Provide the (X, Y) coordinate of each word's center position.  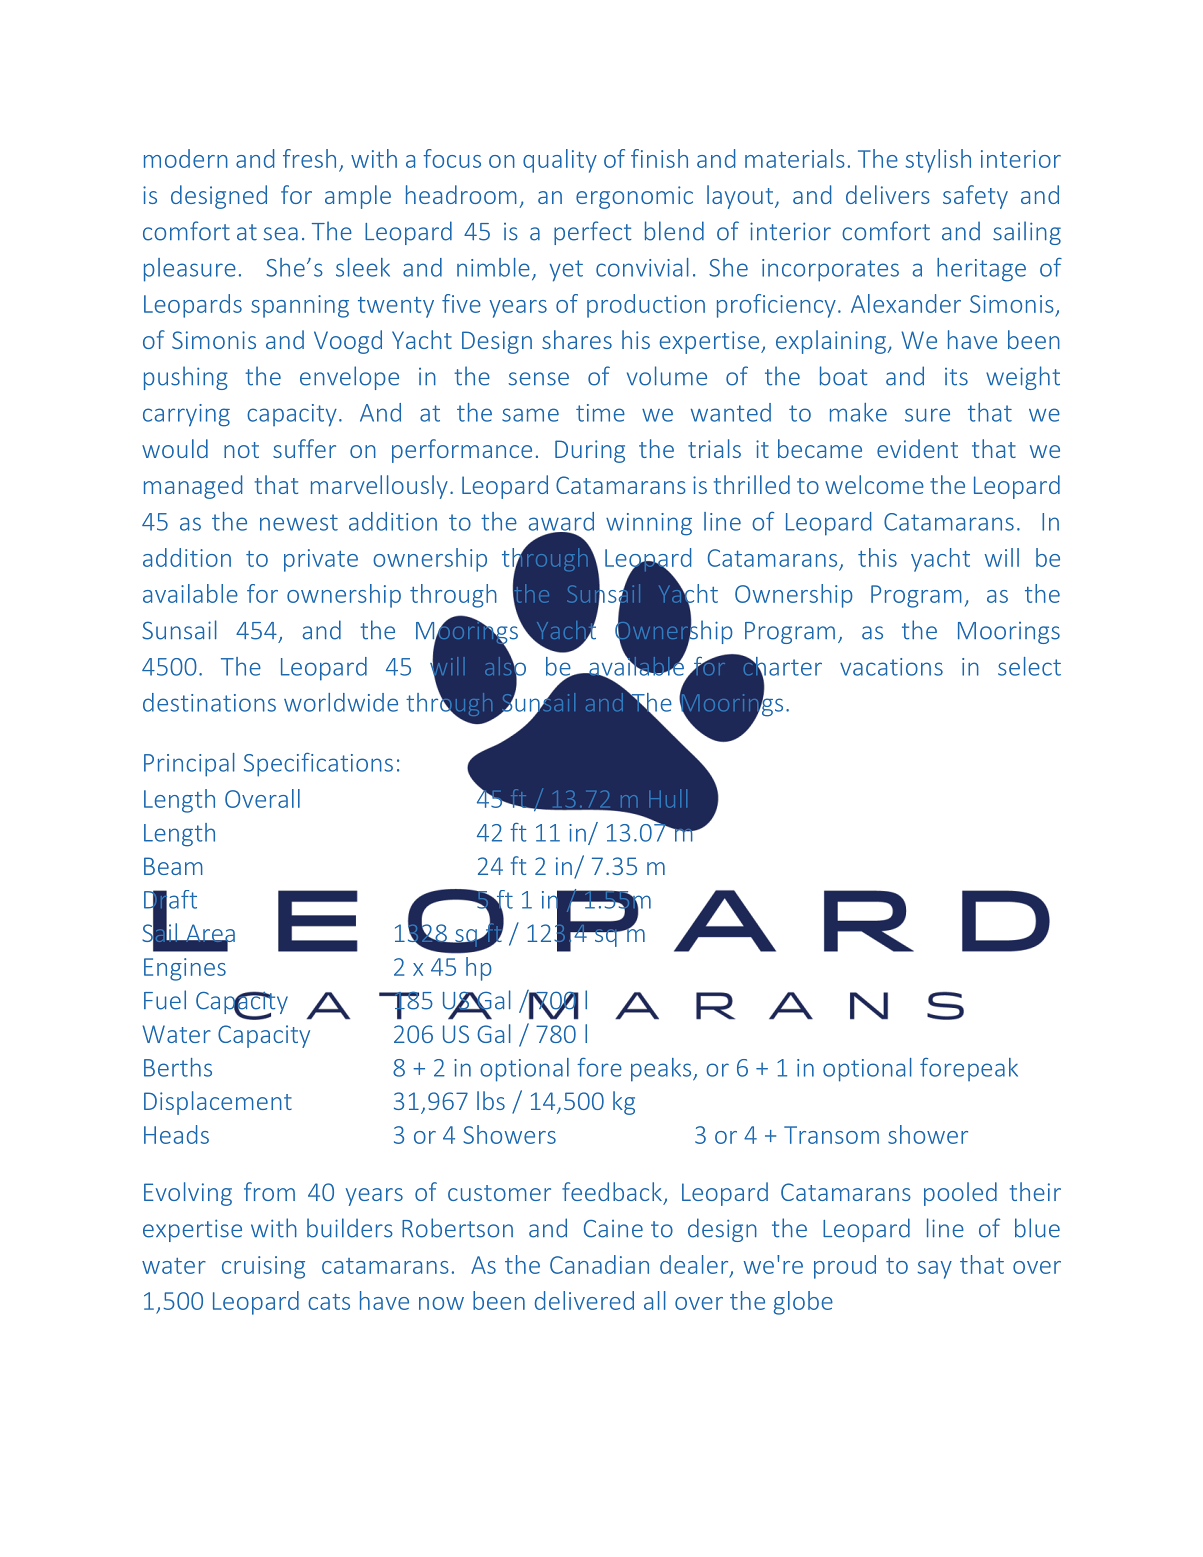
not (241, 450)
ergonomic (634, 197)
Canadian (599, 1264)
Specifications (318, 765)
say (935, 1270)
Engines (185, 969)
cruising (263, 1267)
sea (281, 234)
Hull (668, 798)
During (590, 451)
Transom (831, 1135)
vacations (891, 667)
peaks (662, 1070)
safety (975, 197)
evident (917, 448)
